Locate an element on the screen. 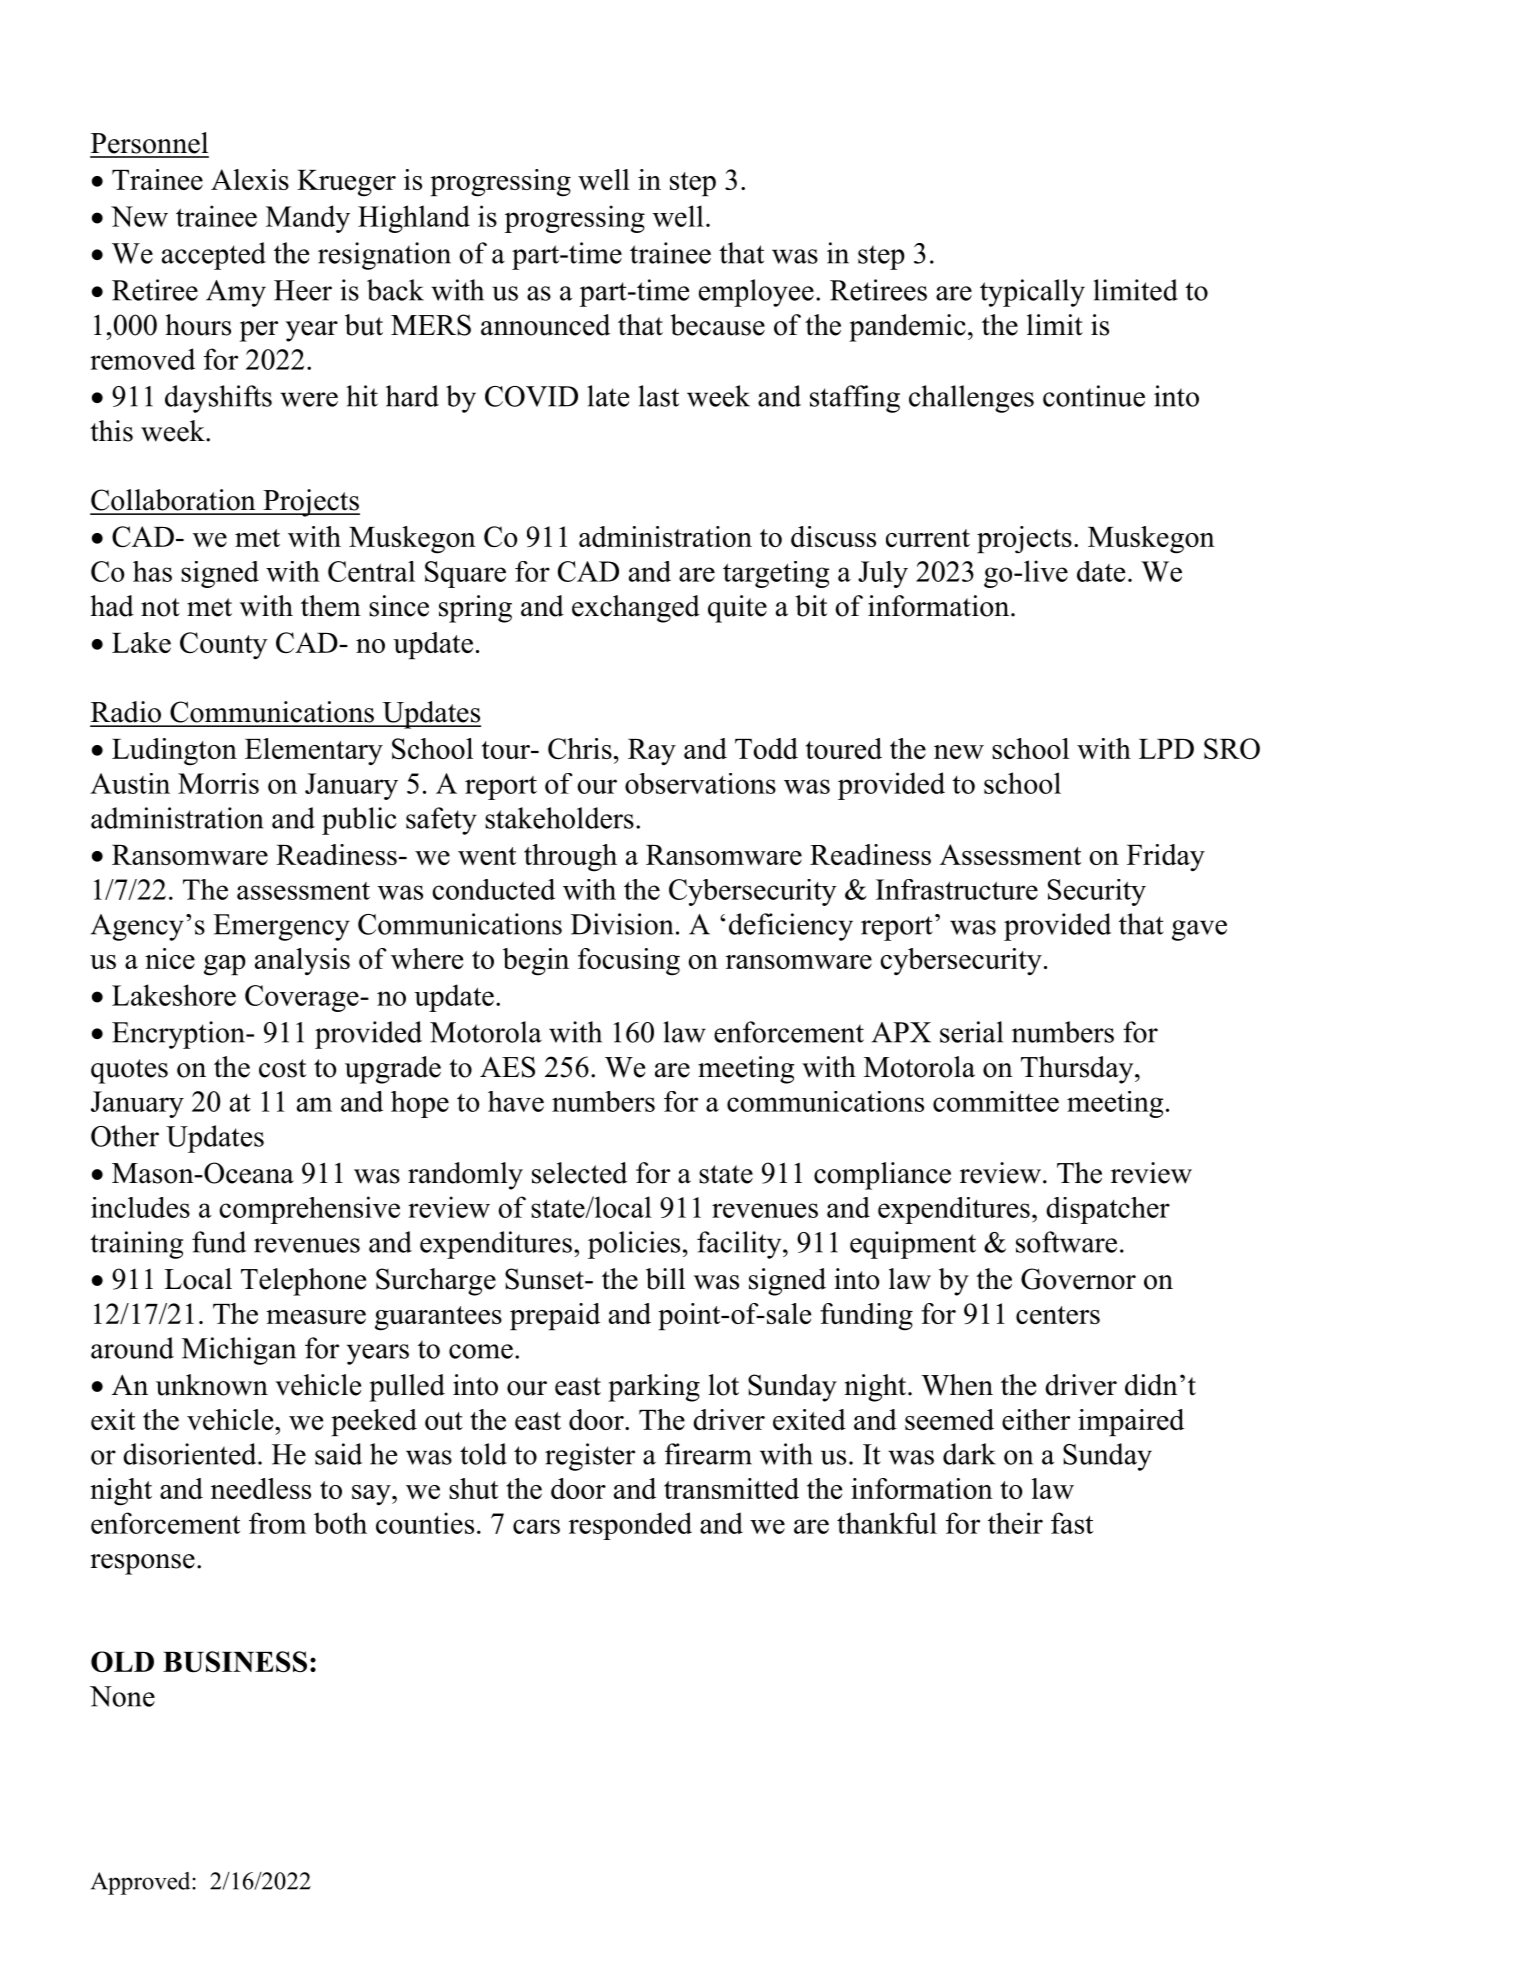 This screenshot has height=1985, width=1533. typically is located at coordinates (1032, 293).
